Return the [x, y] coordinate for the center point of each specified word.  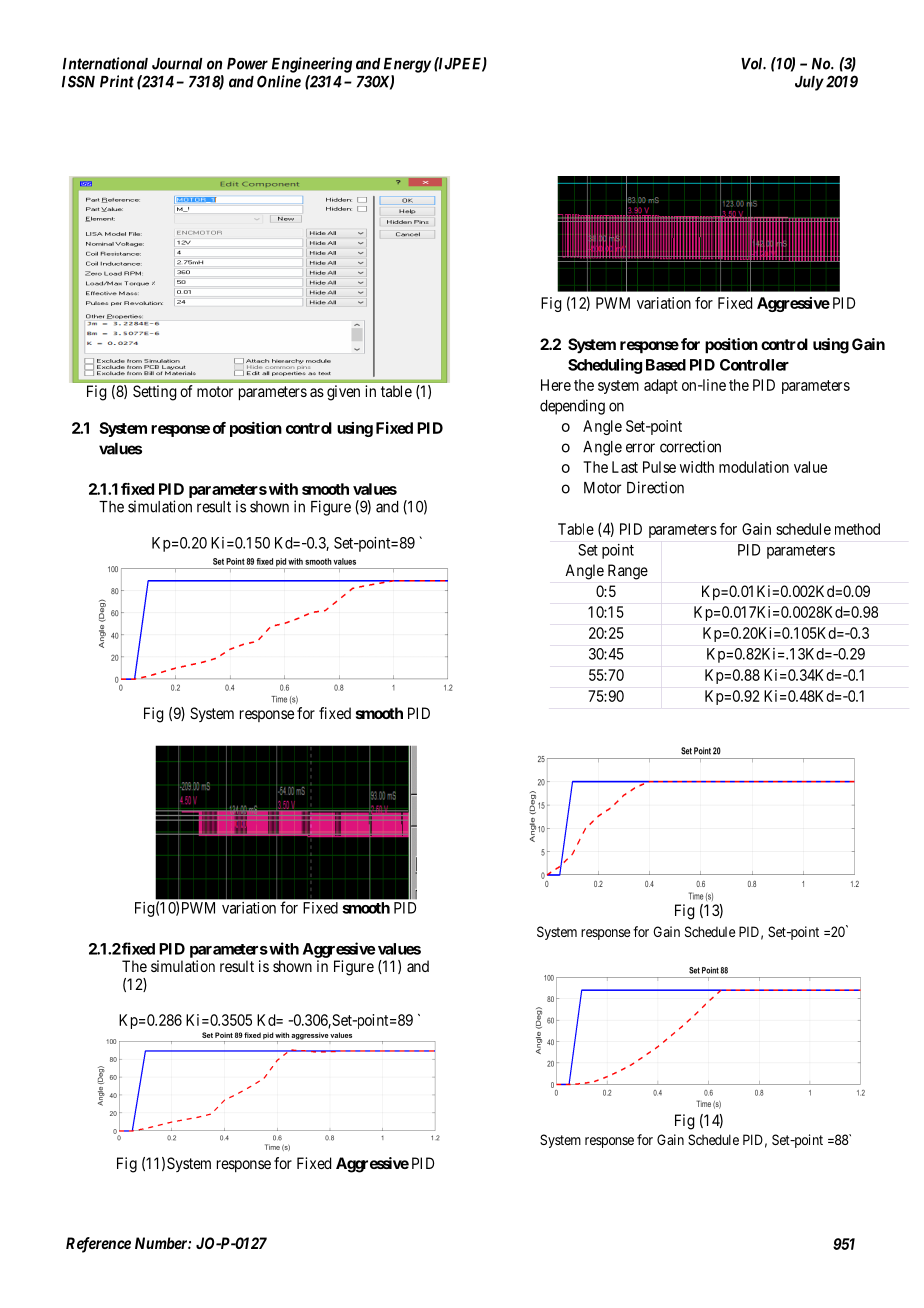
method [857, 529]
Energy [407, 65]
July [809, 83]
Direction [655, 487]
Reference [98, 1245]
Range [628, 572]
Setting [155, 393]
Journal [177, 64]
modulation [754, 467]
